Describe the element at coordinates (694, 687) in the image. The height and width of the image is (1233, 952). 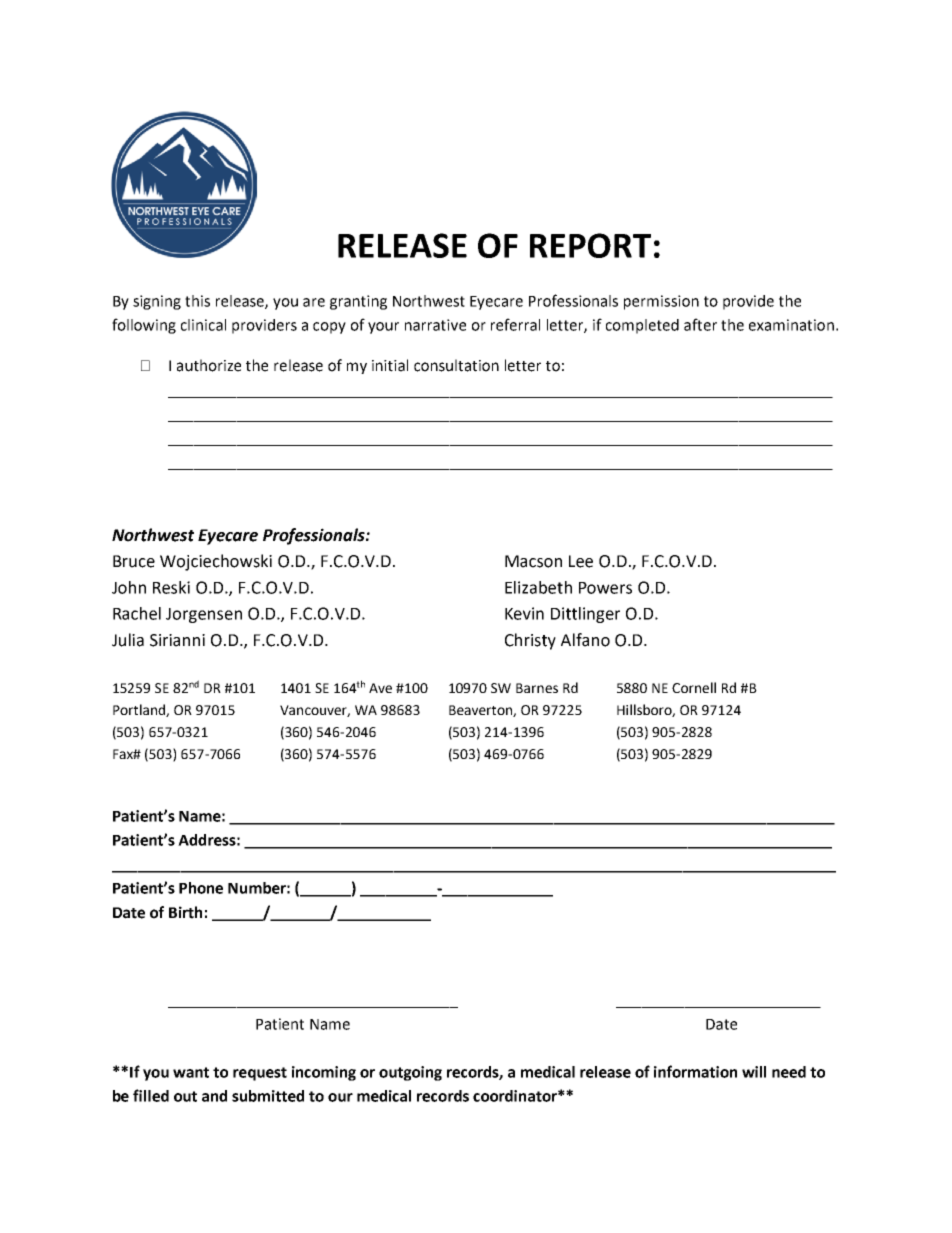
I see `Cornell` at that location.
